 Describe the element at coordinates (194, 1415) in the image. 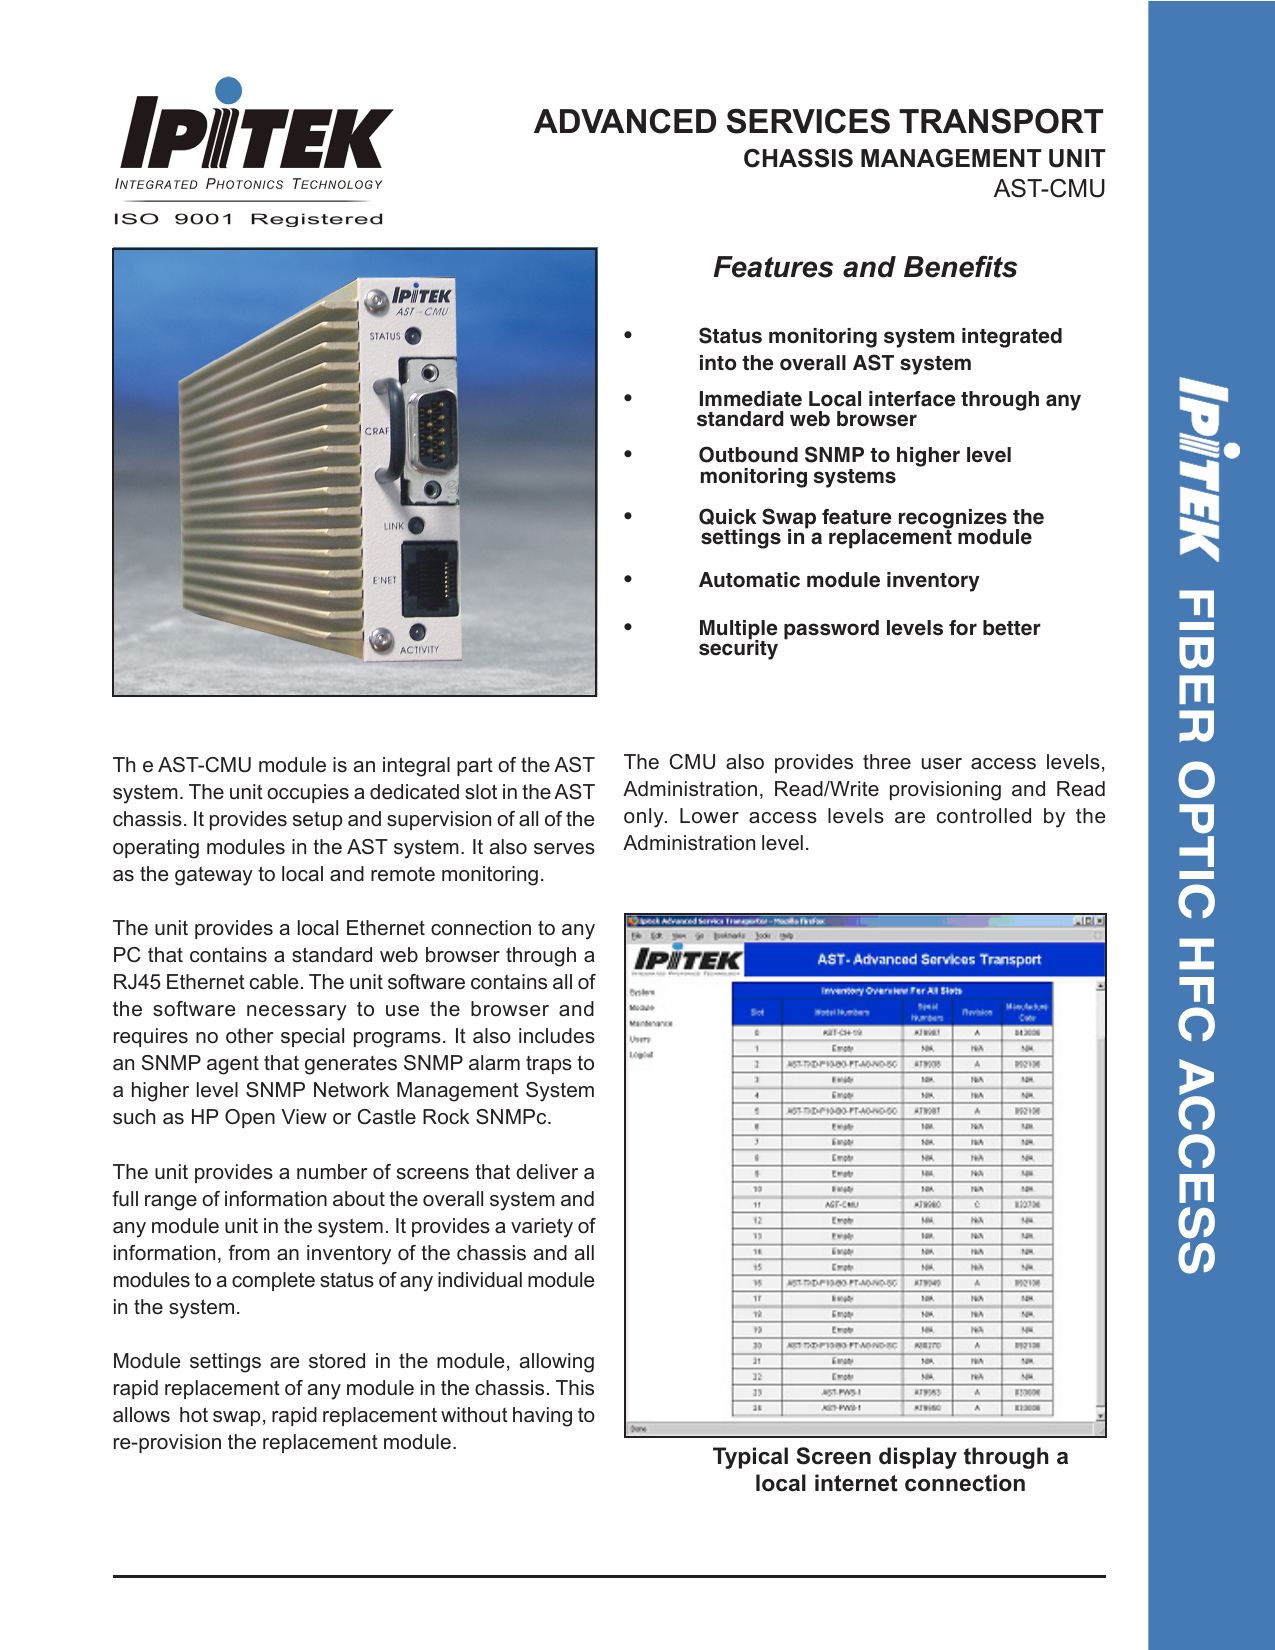

I see `hot` at that location.
